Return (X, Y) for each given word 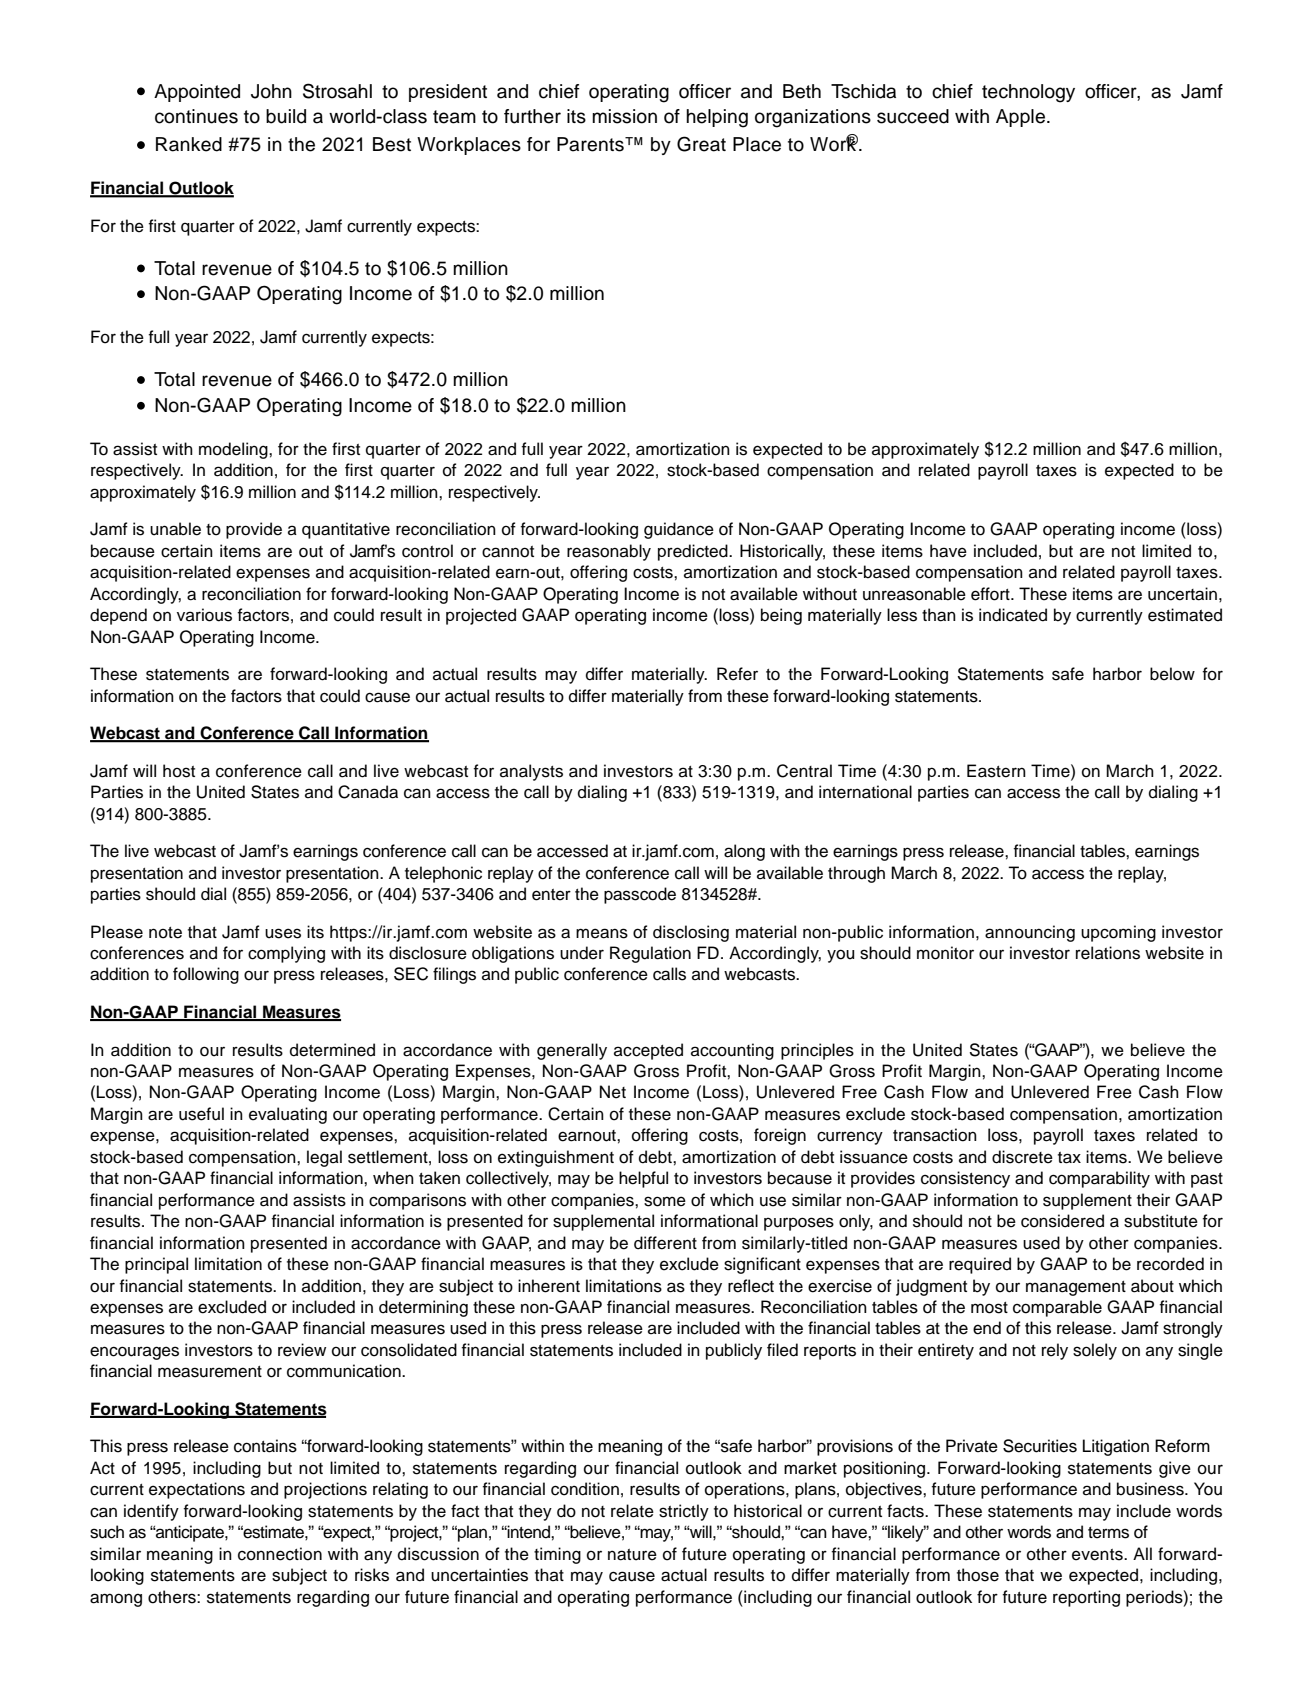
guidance (679, 530)
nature (632, 1555)
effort (991, 594)
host (179, 771)
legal (324, 1158)
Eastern (996, 771)
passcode (640, 895)
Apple (1020, 118)
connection (280, 1554)
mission (624, 116)
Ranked (189, 144)
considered (1062, 1221)
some (665, 1201)
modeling (234, 450)
